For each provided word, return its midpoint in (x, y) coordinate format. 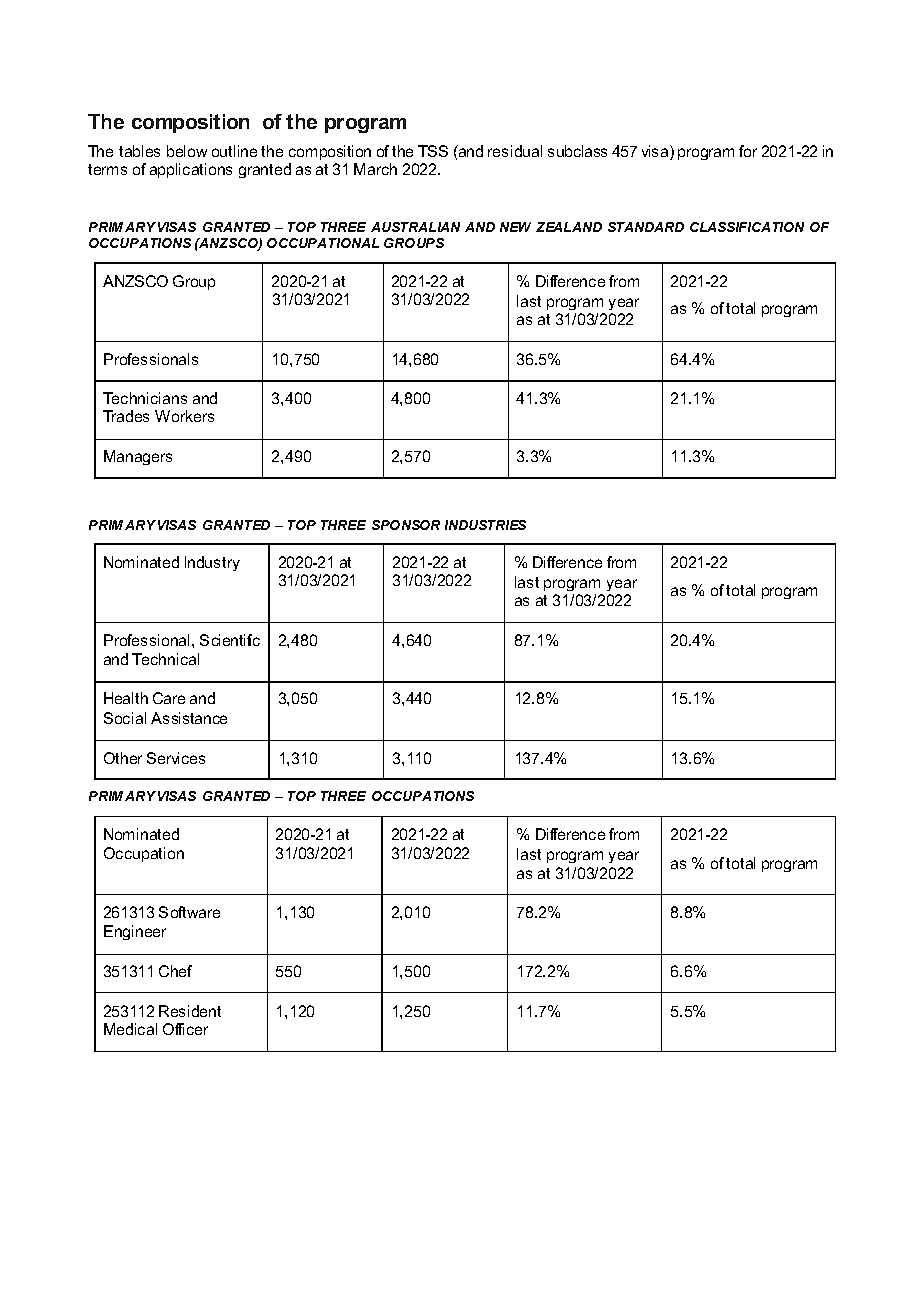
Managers (138, 457)
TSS (433, 151)
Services (176, 758)
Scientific (230, 640)
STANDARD (646, 227)
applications (191, 170)
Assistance (189, 718)
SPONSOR (406, 525)
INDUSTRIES (485, 525)
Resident (190, 1011)
